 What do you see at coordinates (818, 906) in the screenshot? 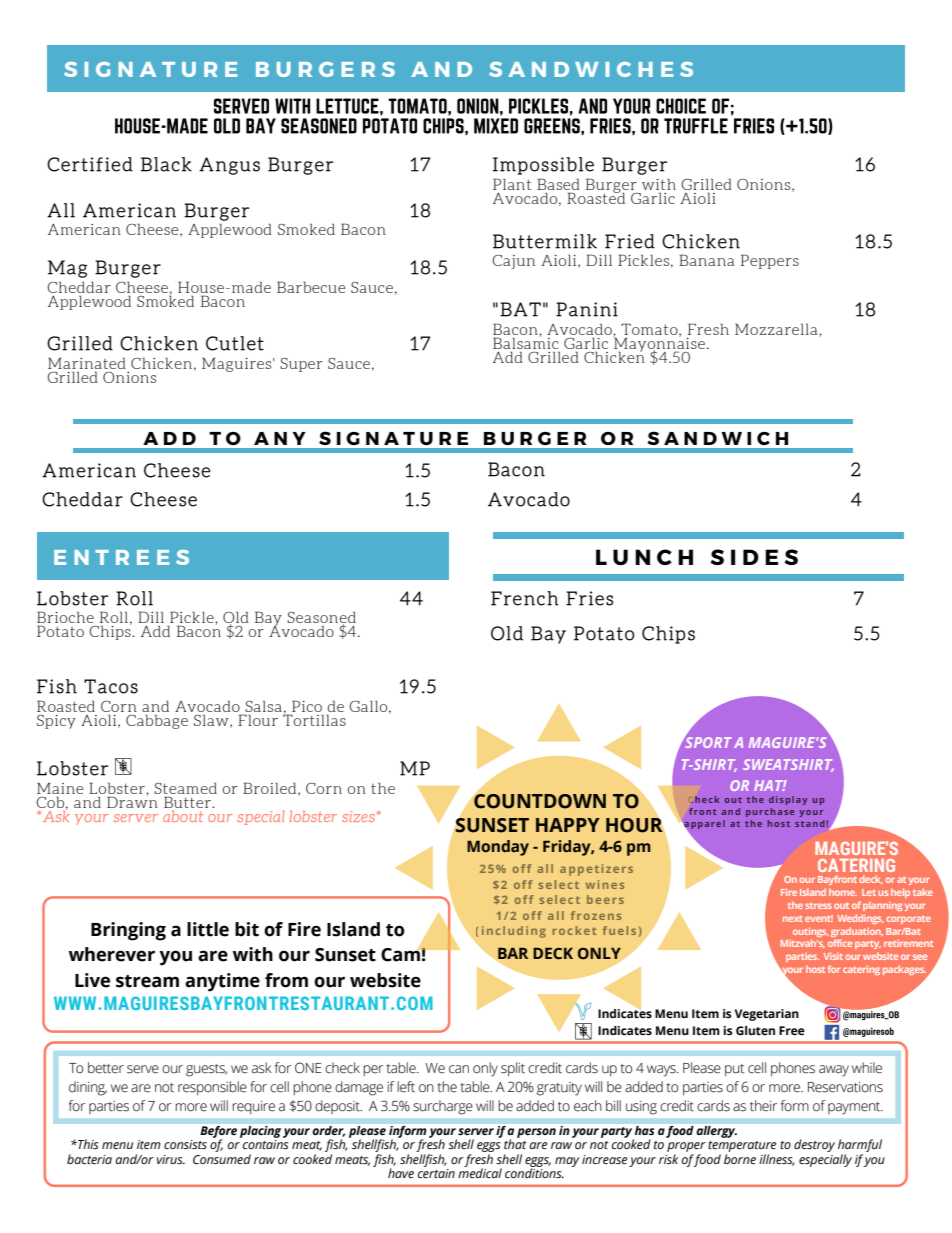
I see `stress` at bounding box center [818, 906].
